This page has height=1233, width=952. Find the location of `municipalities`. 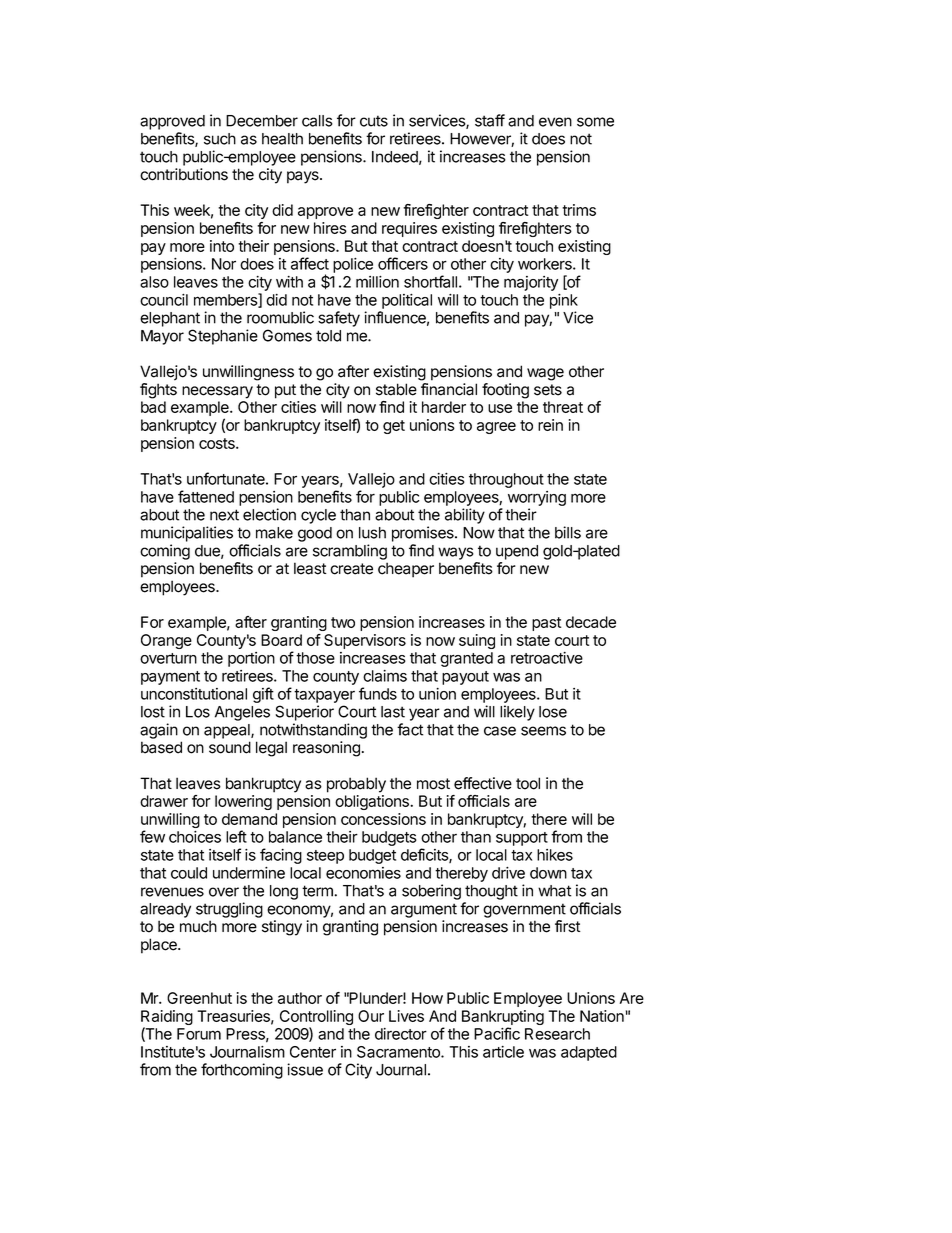

municipalities is located at coordinates (187, 534).
